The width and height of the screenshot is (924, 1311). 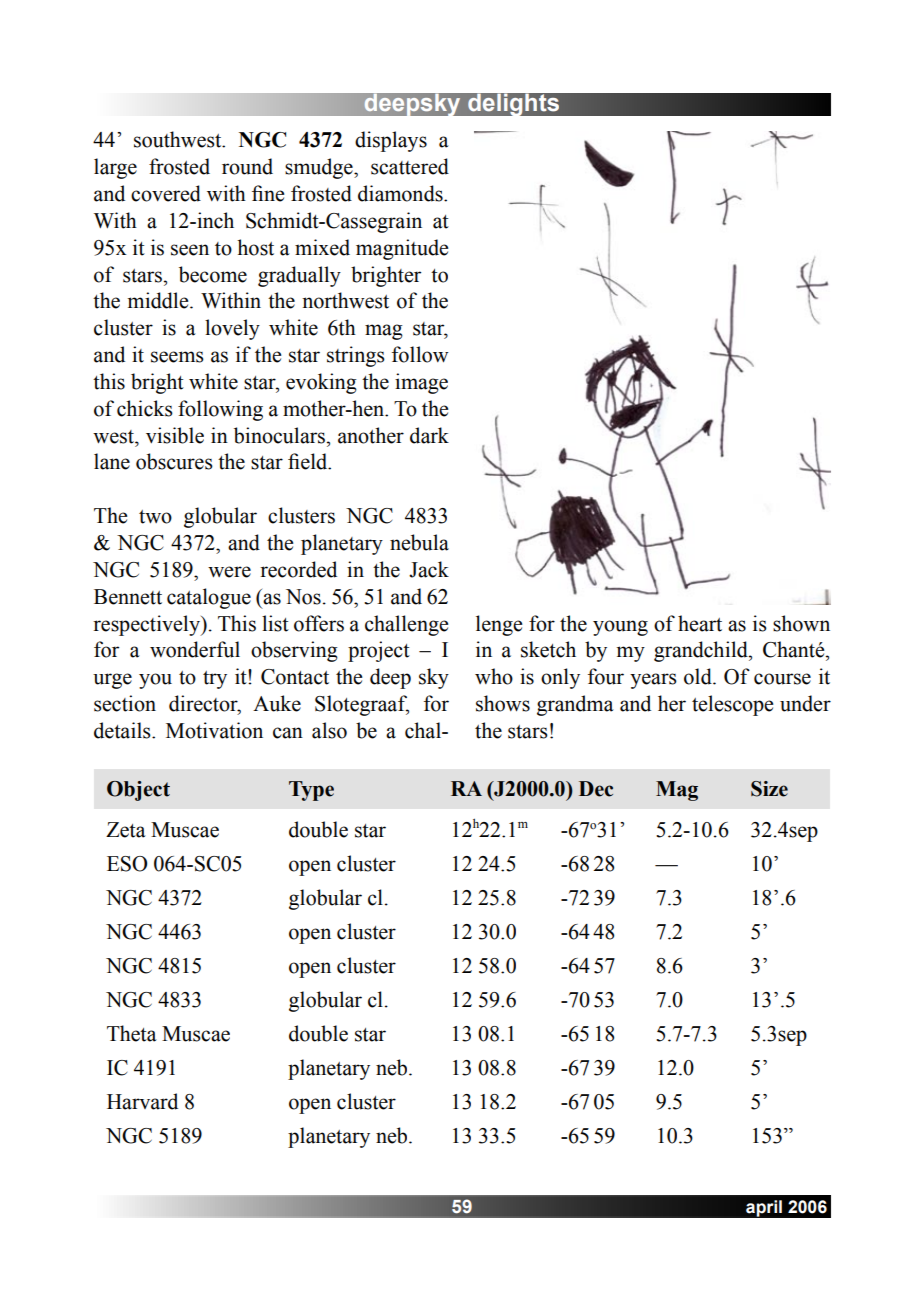 I want to click on obscures, so click(x=174, y=461).
